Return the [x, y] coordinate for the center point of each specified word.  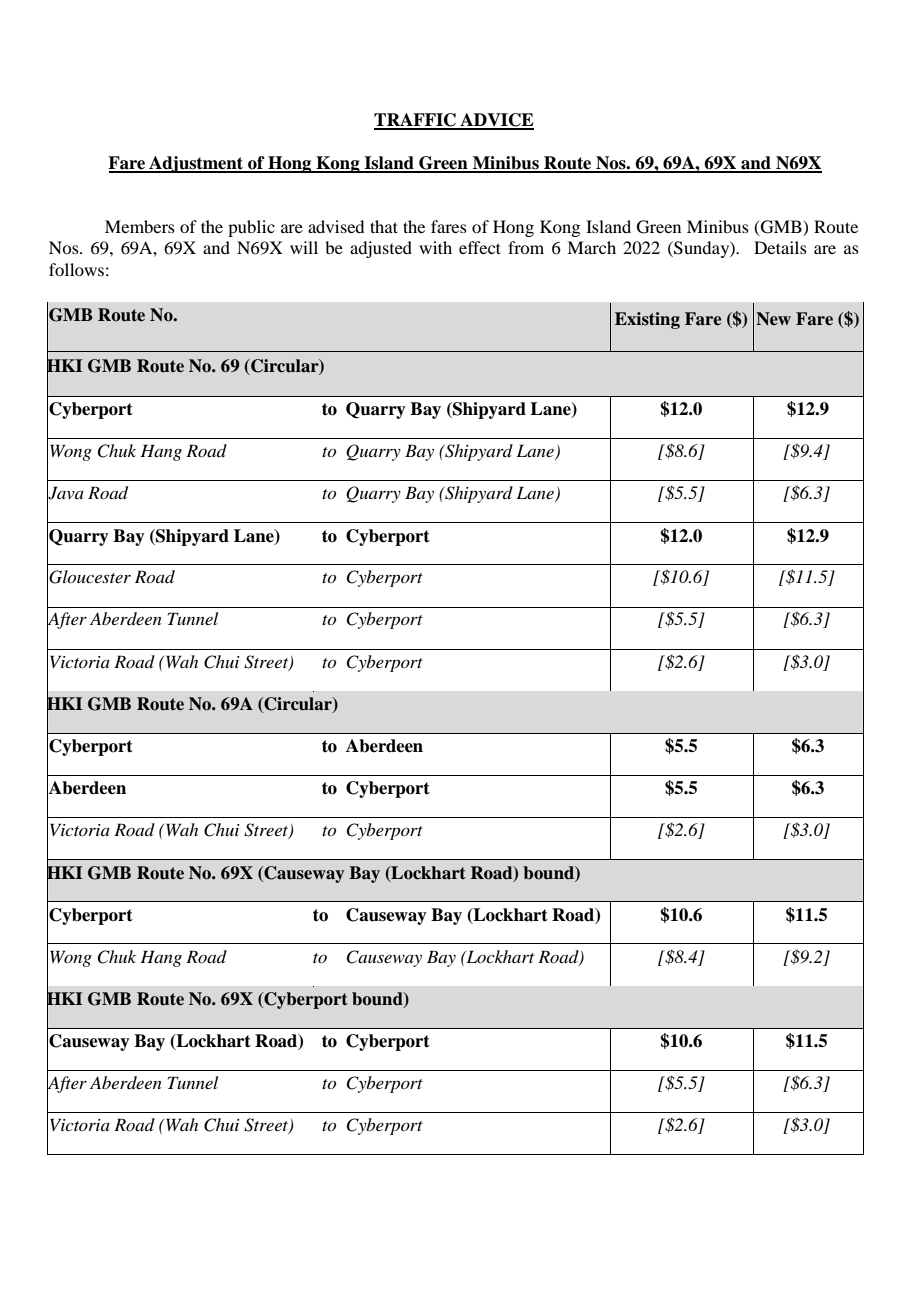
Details [780, 247]
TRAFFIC [416, 121]
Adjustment [196, 164]
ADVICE [496, 121]
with [435, 247]
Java [65, 493]
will [304, 247]
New [773, 318]
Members [140, 226]
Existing [647, 320]
